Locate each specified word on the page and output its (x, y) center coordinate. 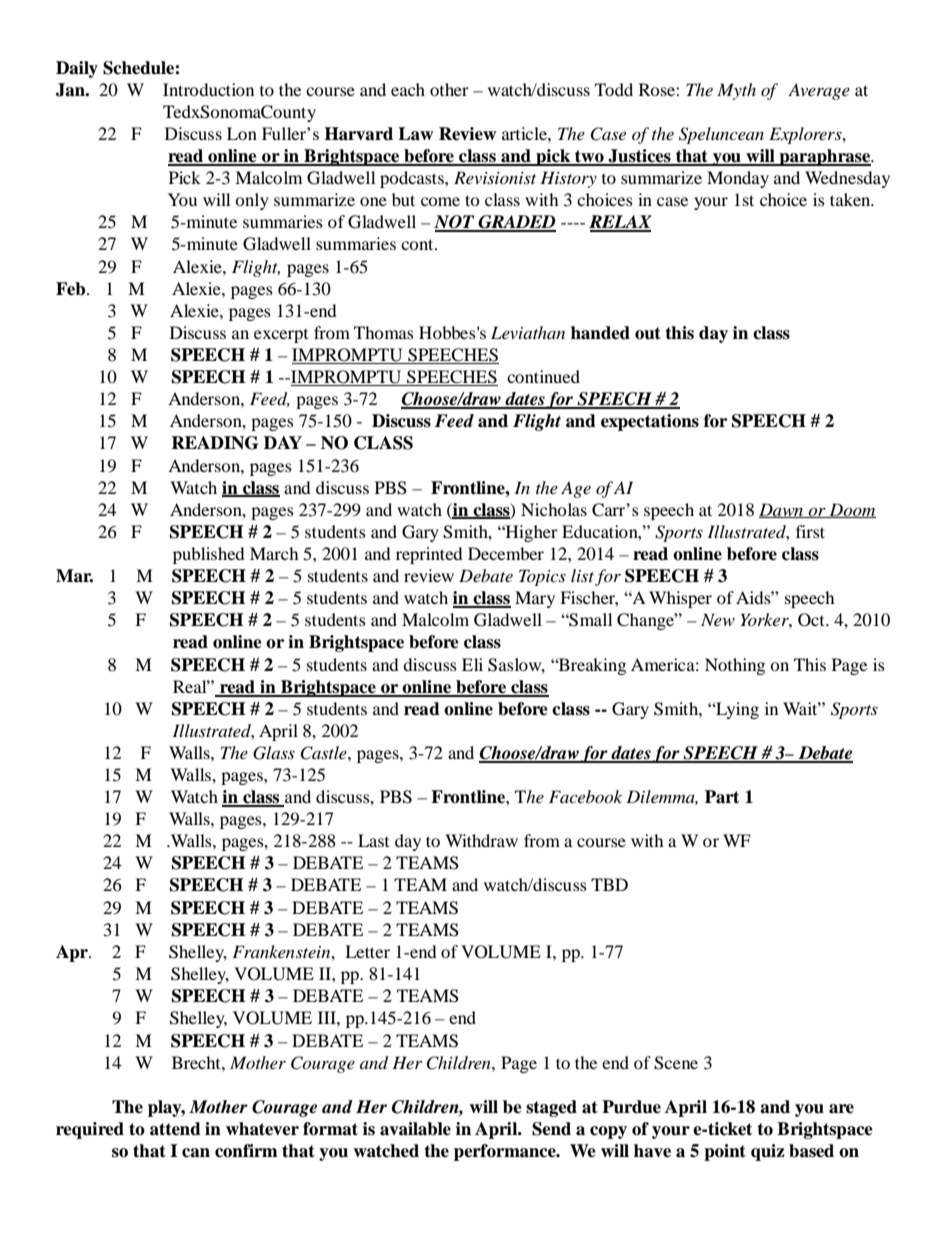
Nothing (735, 666)
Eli (472, 664)
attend (175, 1129)
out (648, 333)
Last (373, 840)
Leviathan (528, 332)
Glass (274, 753)
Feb (72, 289)
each (408, 89)
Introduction (208, 89)
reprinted (429, 555)
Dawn (782, 510)
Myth (736, 91)
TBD (609, 884)
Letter (367, 951)
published (209, 555)
